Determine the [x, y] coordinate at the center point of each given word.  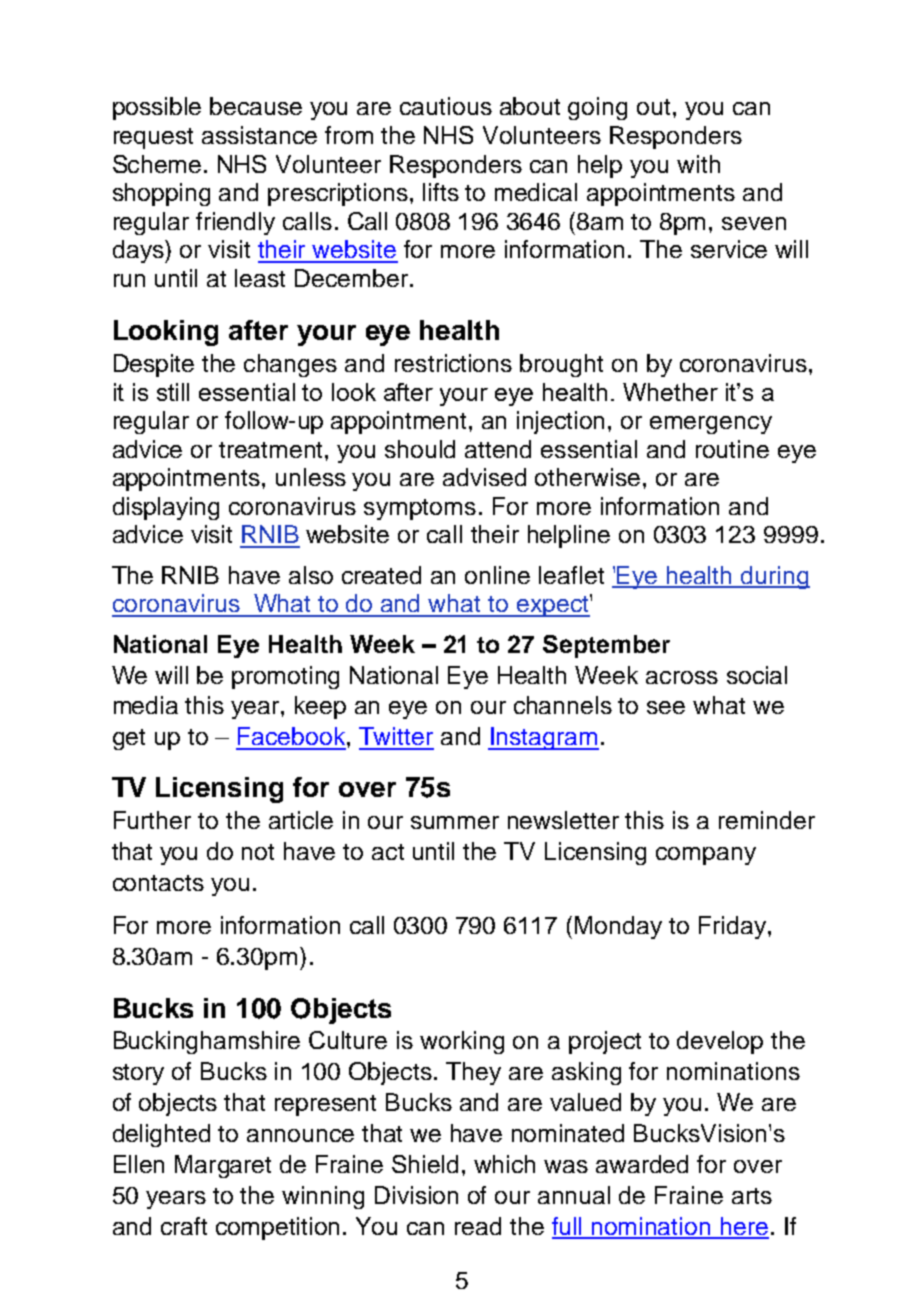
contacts [158, 883]
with [698, 164]
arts [752, 1196]
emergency [711, 425]
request [153, 138]
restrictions [453, 363]
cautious [446, 106]
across [682, 677]
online [497, 575]
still [173, 392]
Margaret [223, 1166]
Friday [732, 927]
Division [416, 1195]
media [146, 705]
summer [455, 822]
